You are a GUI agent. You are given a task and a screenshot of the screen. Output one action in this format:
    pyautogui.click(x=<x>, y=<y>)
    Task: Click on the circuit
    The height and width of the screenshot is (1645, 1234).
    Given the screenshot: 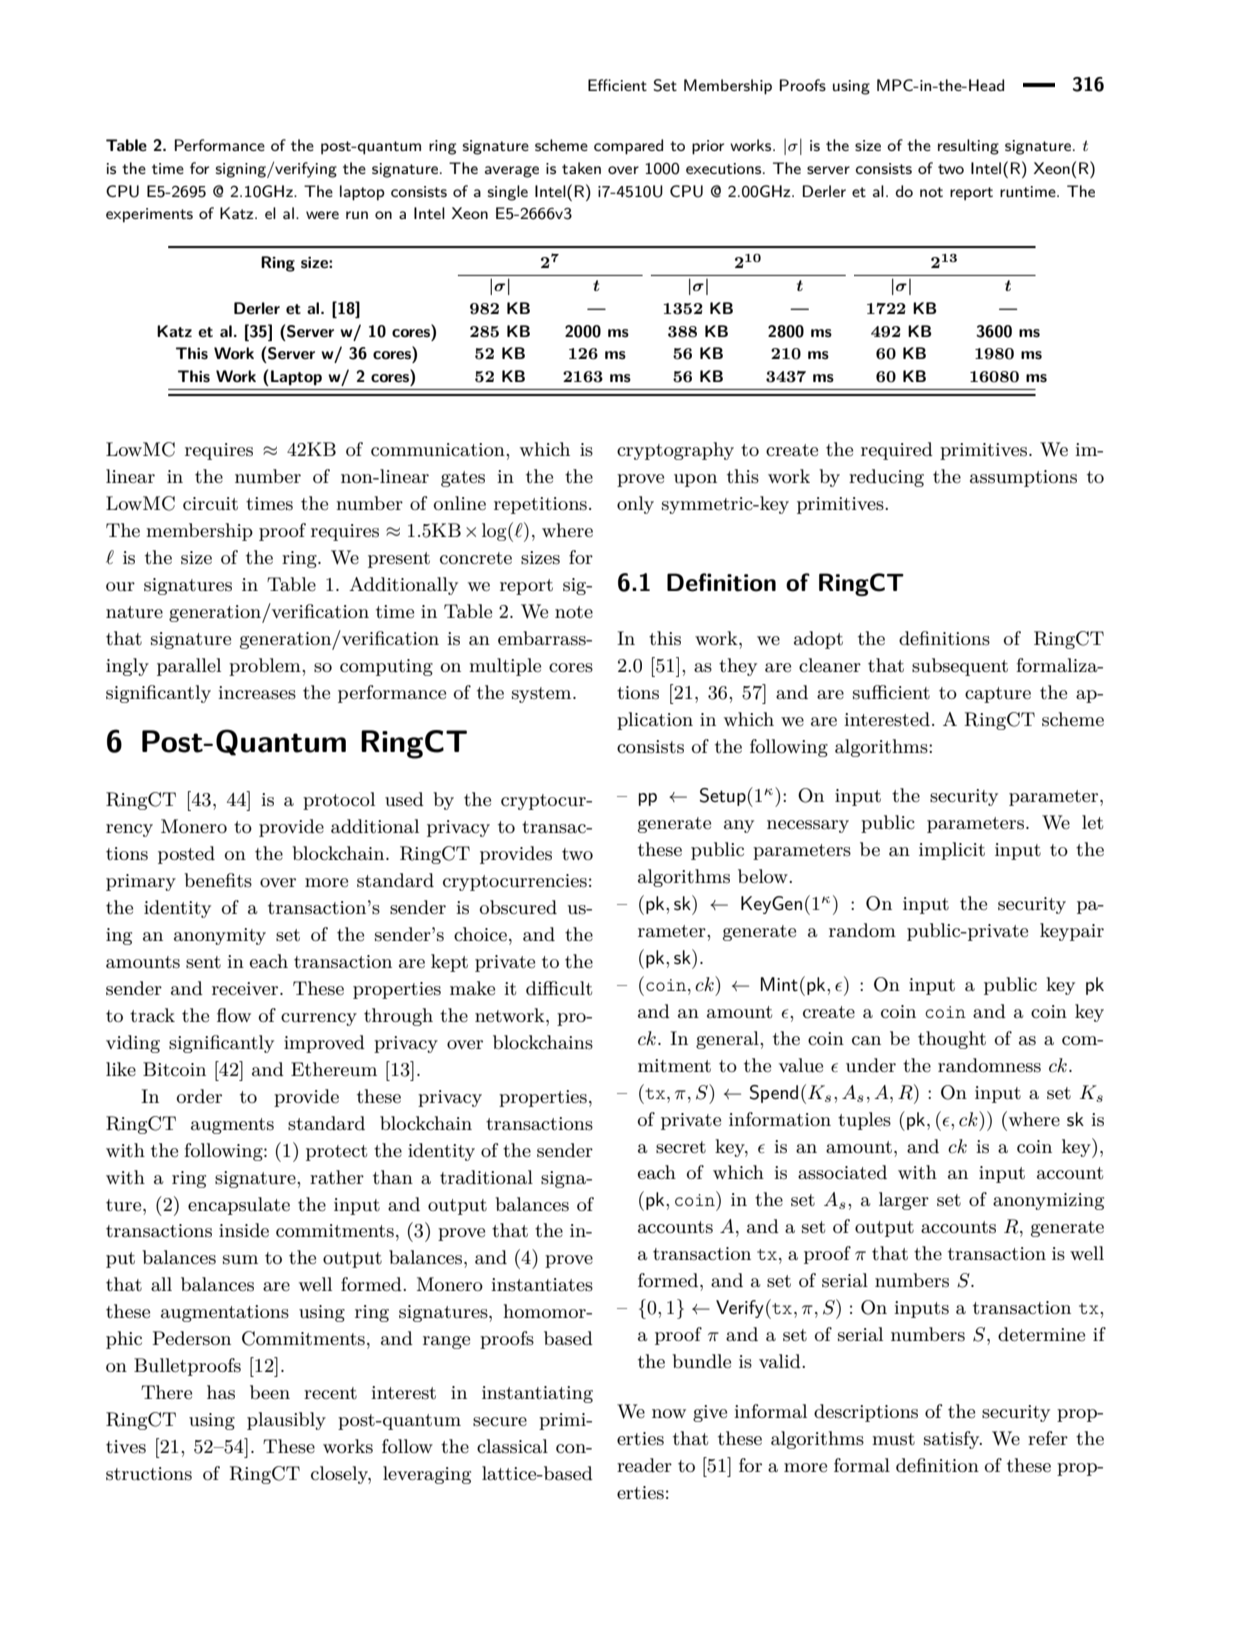 What is the action you would take?
    pyautogui.click(x=210, y=504)
